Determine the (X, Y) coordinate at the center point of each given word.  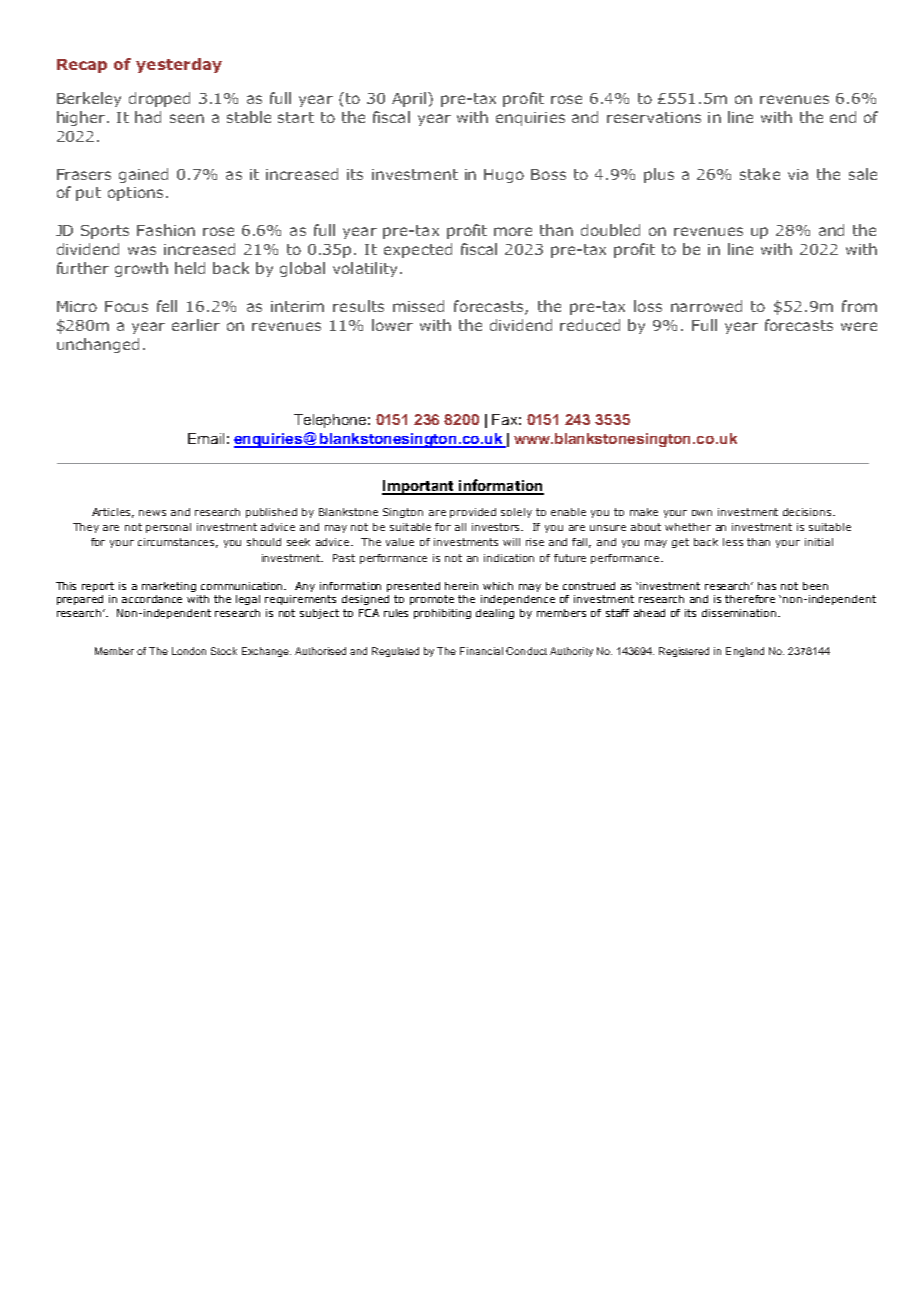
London (189, 651)
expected (418, 250)
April (410, 99)
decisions (808, 512)
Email (206, 438)
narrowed (706, 306)
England (745, 652)
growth (141, 269)
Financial (481, 651)
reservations (654, 117)
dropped (159, 99)
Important (419, 487)
